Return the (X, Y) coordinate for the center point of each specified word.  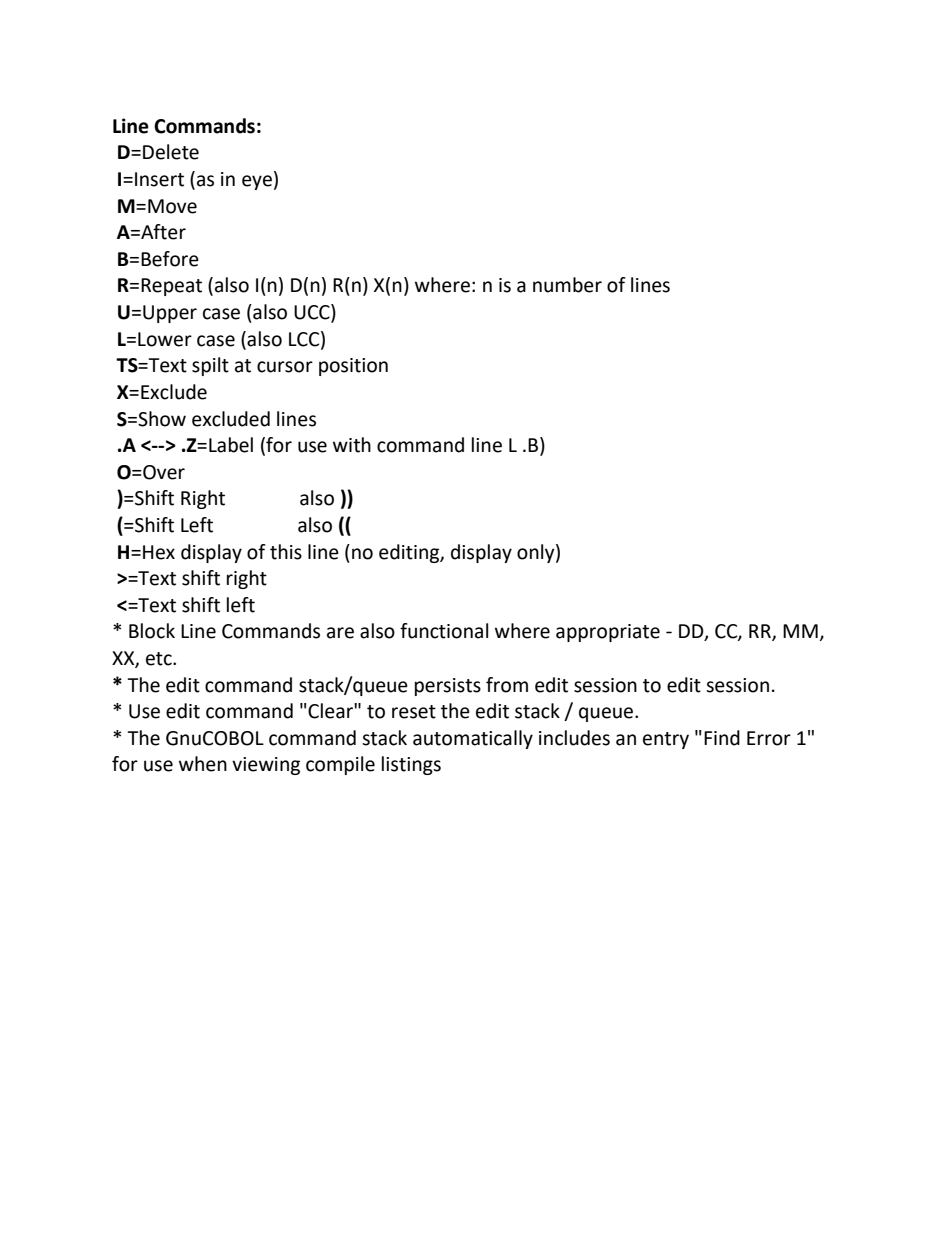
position (353, 367)
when (203, 764)
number (567, 285)
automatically (473, 739)
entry (666, 740)
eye (257, 182)
